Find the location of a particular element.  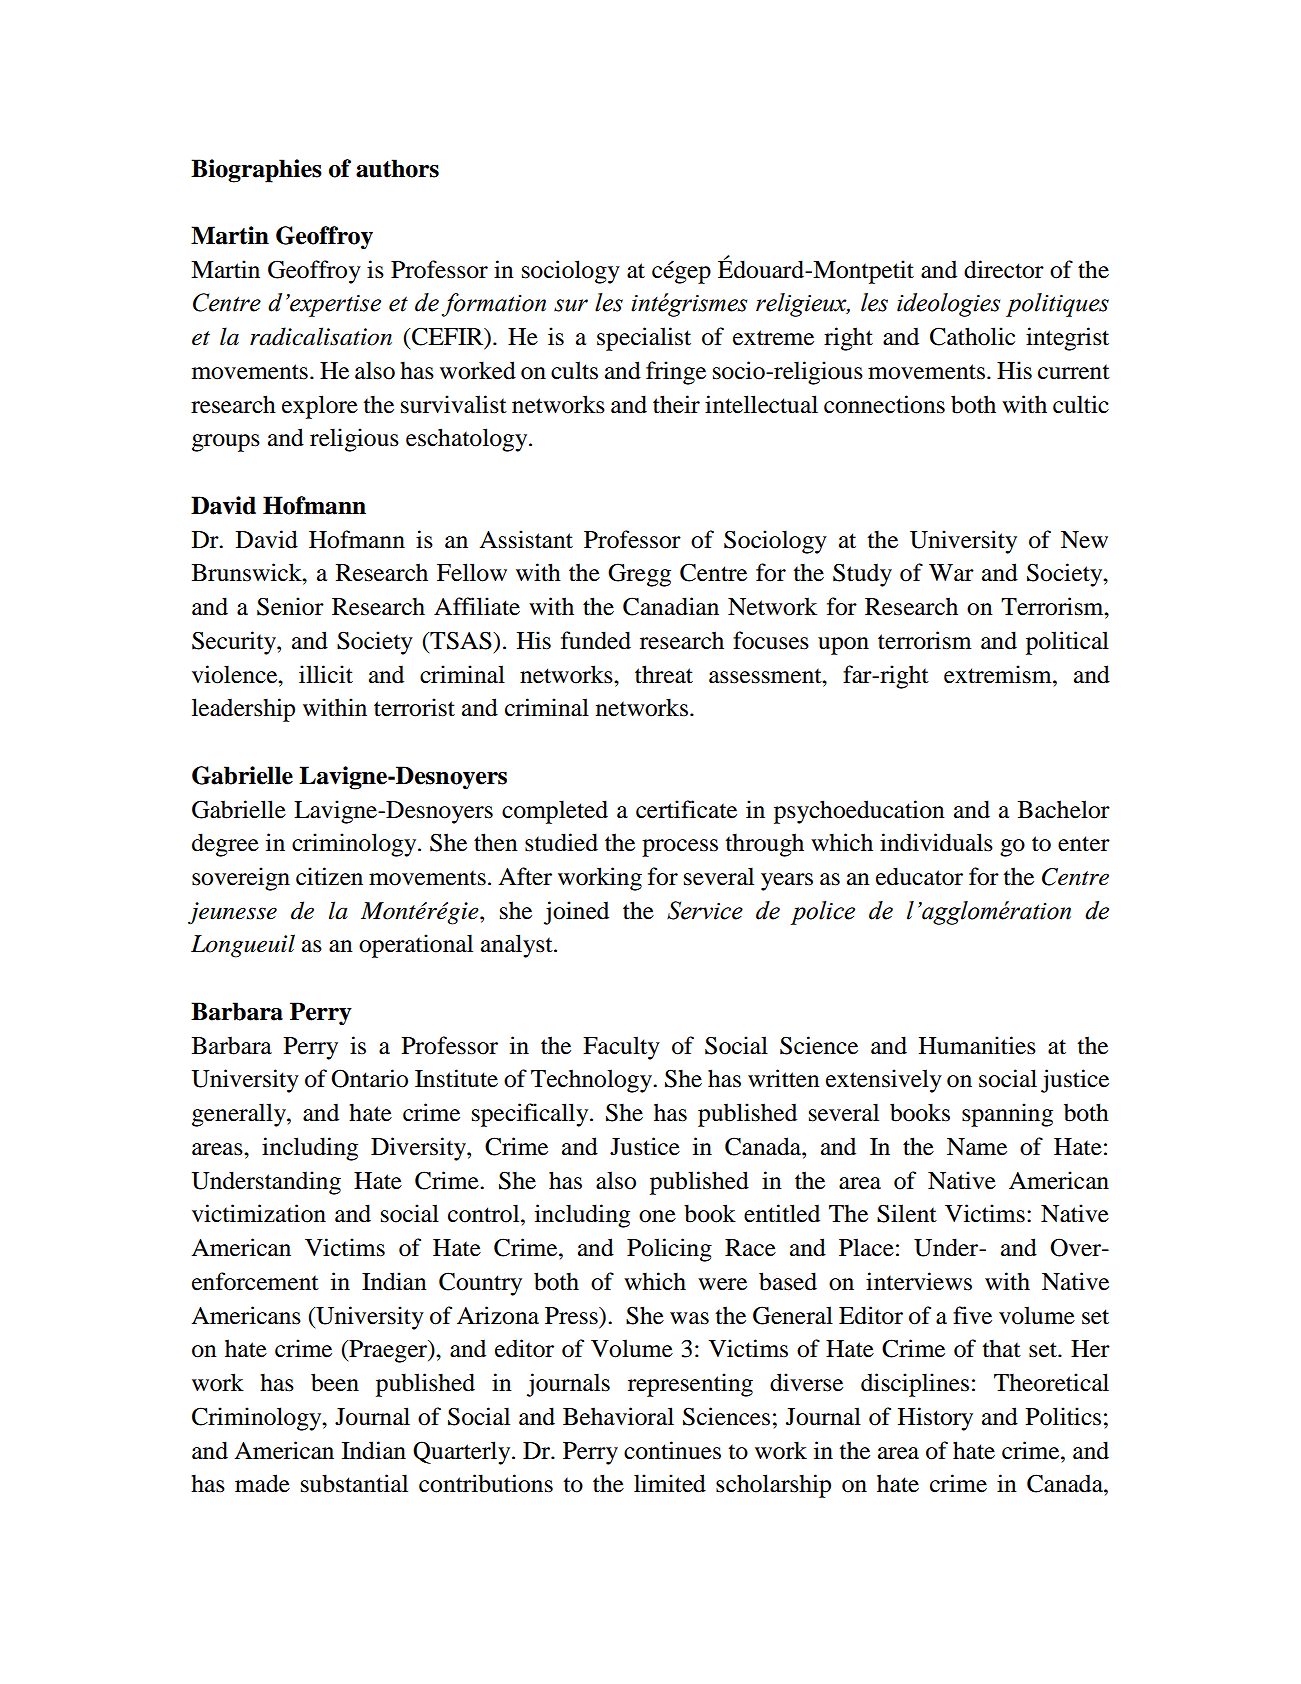

Senior is located at coordinates (290, 606).
